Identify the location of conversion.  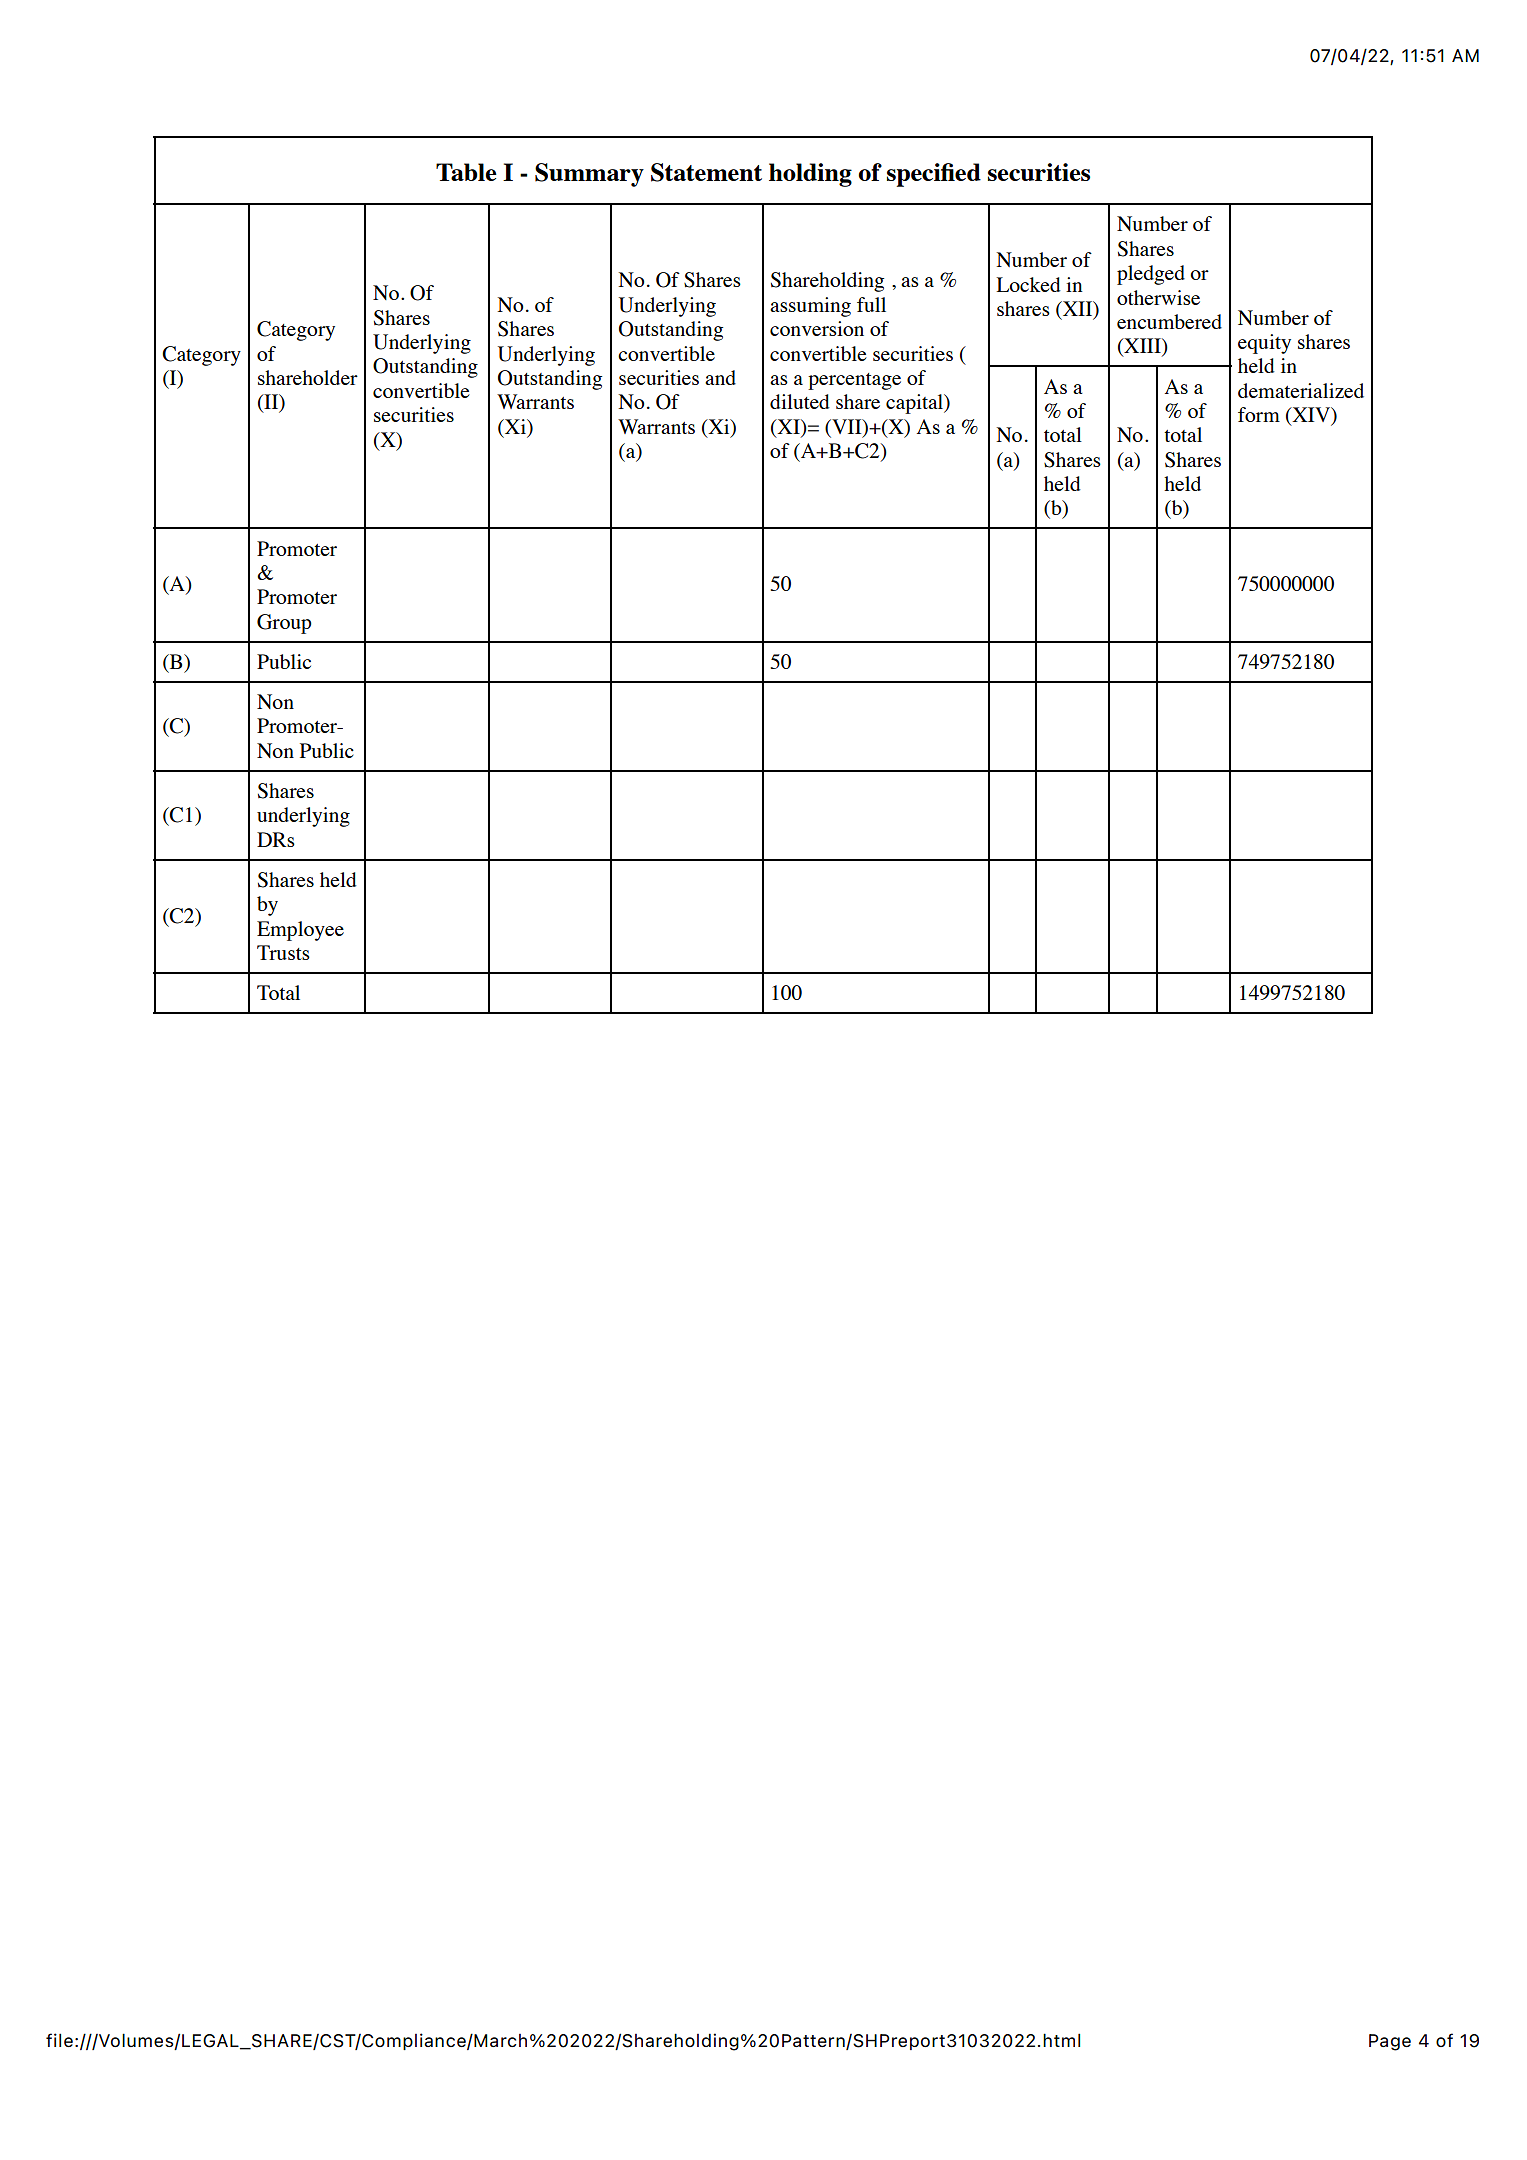
(817, 328).
